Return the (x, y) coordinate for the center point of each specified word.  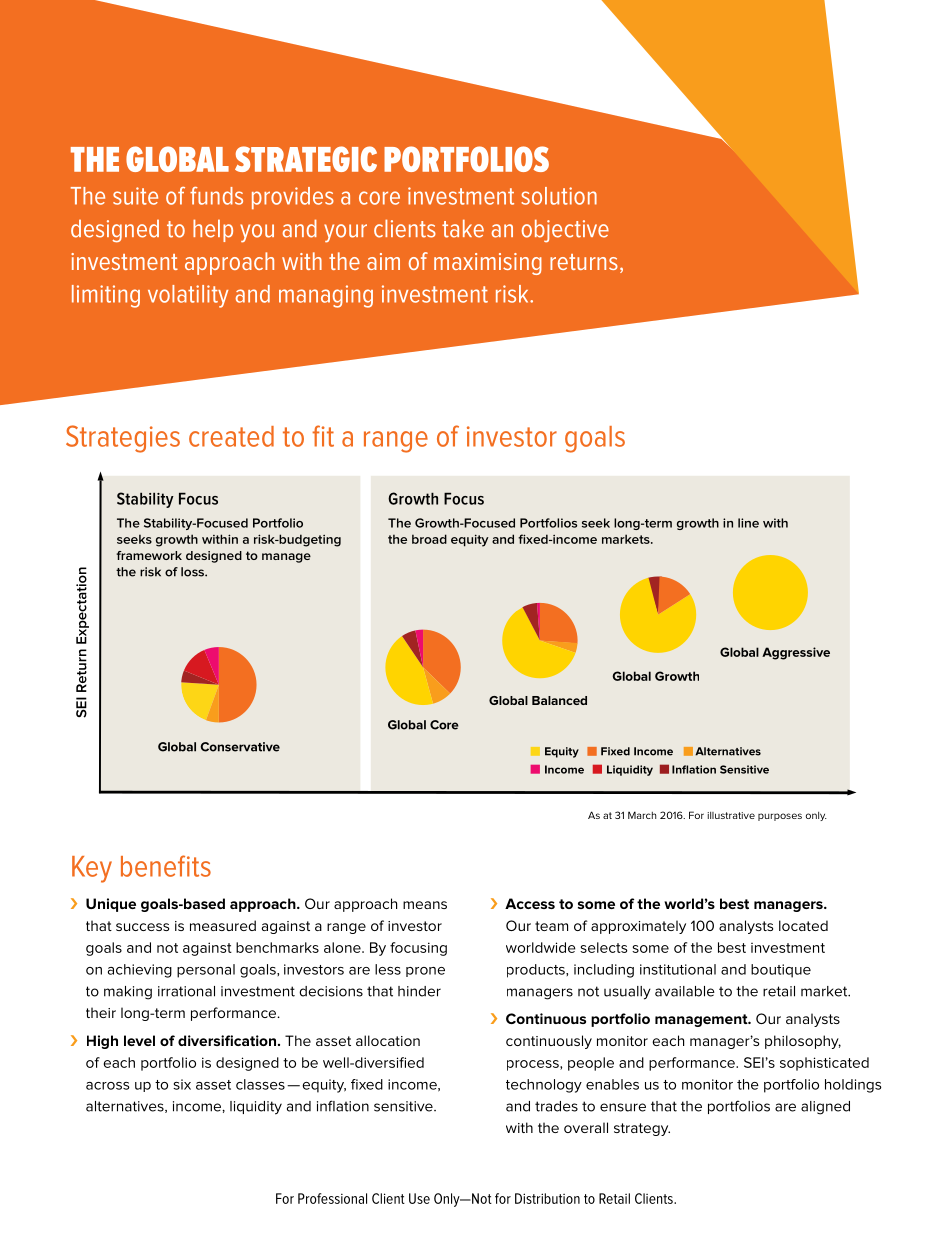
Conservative (240, 747)
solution (559, 196)
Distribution (547, 1198)
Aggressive (796, 653)
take (463, 228)
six (182, 1084)
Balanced (559, 700)
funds (216, 196)
